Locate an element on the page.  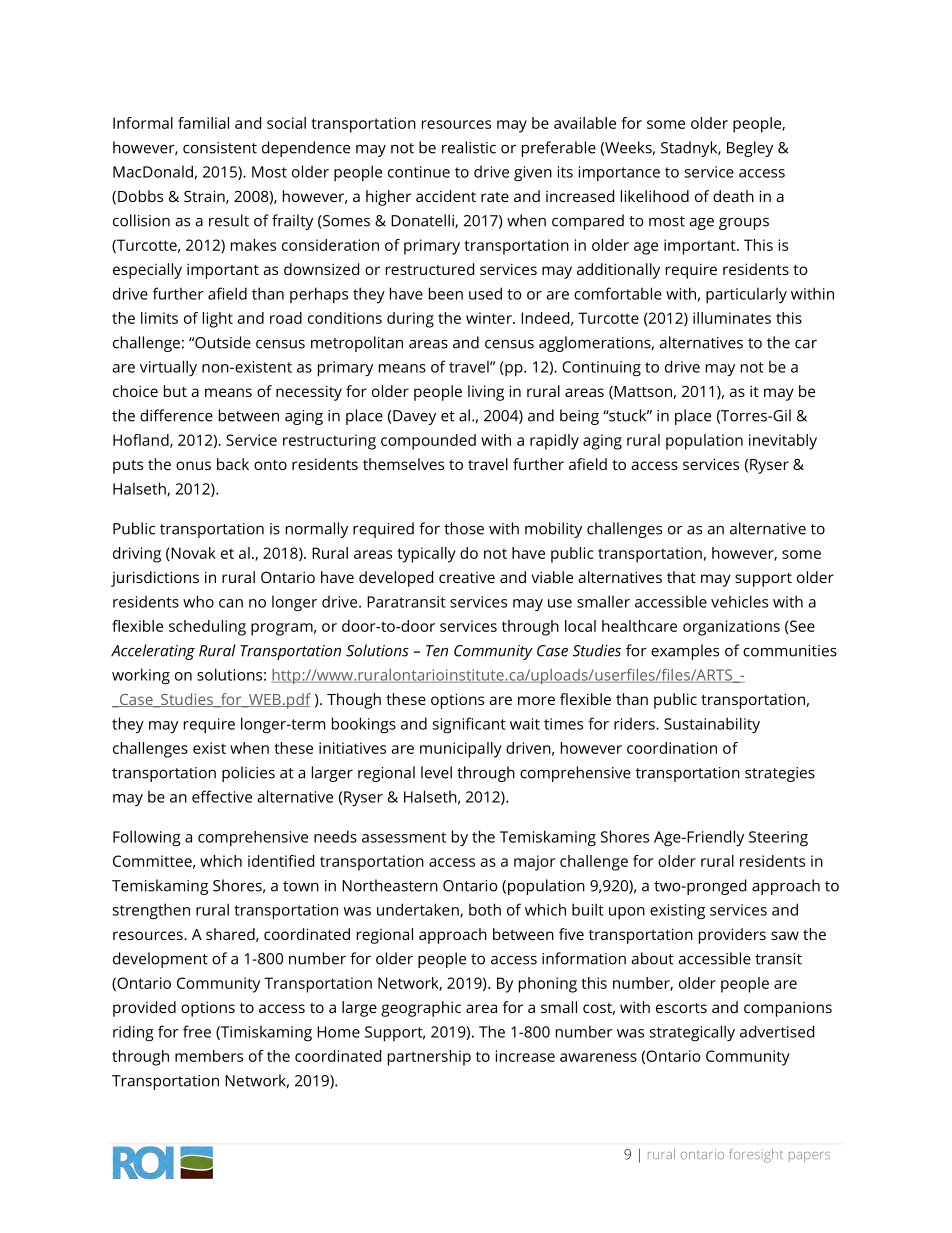
inevitably is located at coordinates (783, 442).
